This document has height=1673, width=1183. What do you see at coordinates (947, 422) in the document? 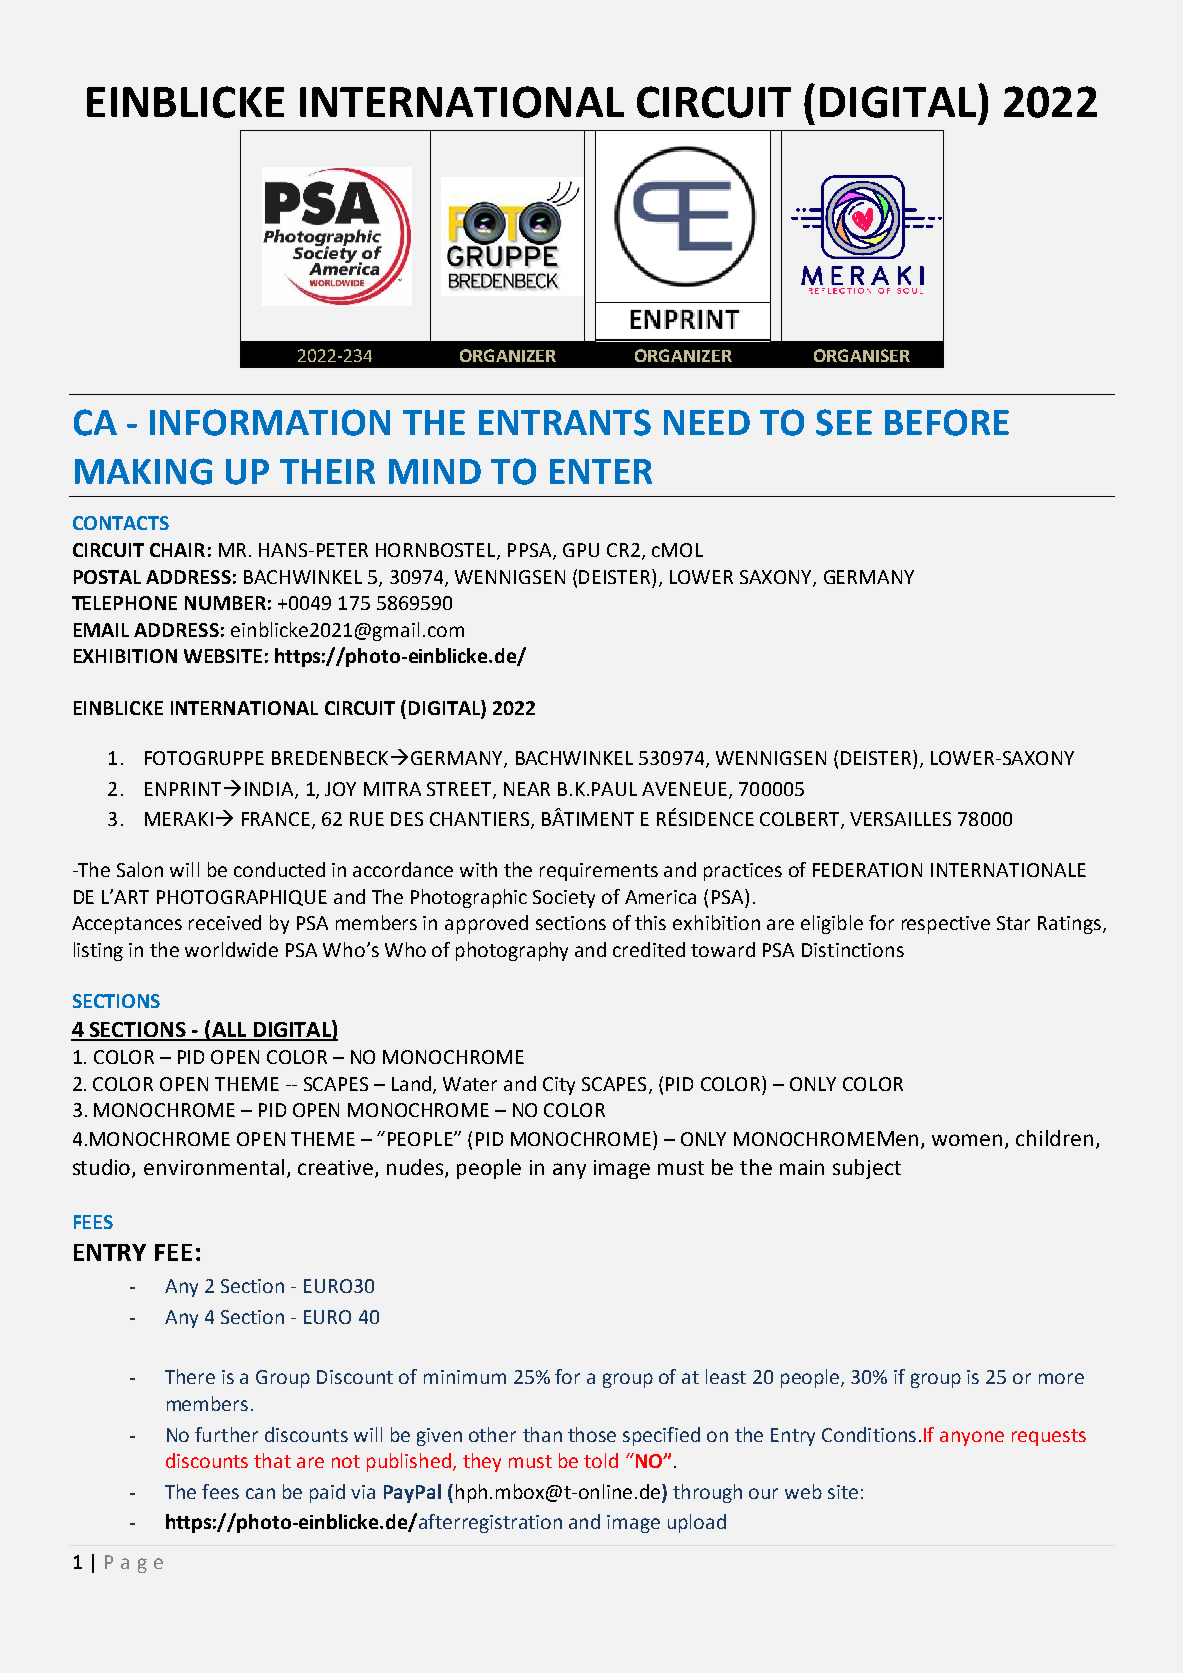
I see `BEFORE` at bounding box center [947, 422].
